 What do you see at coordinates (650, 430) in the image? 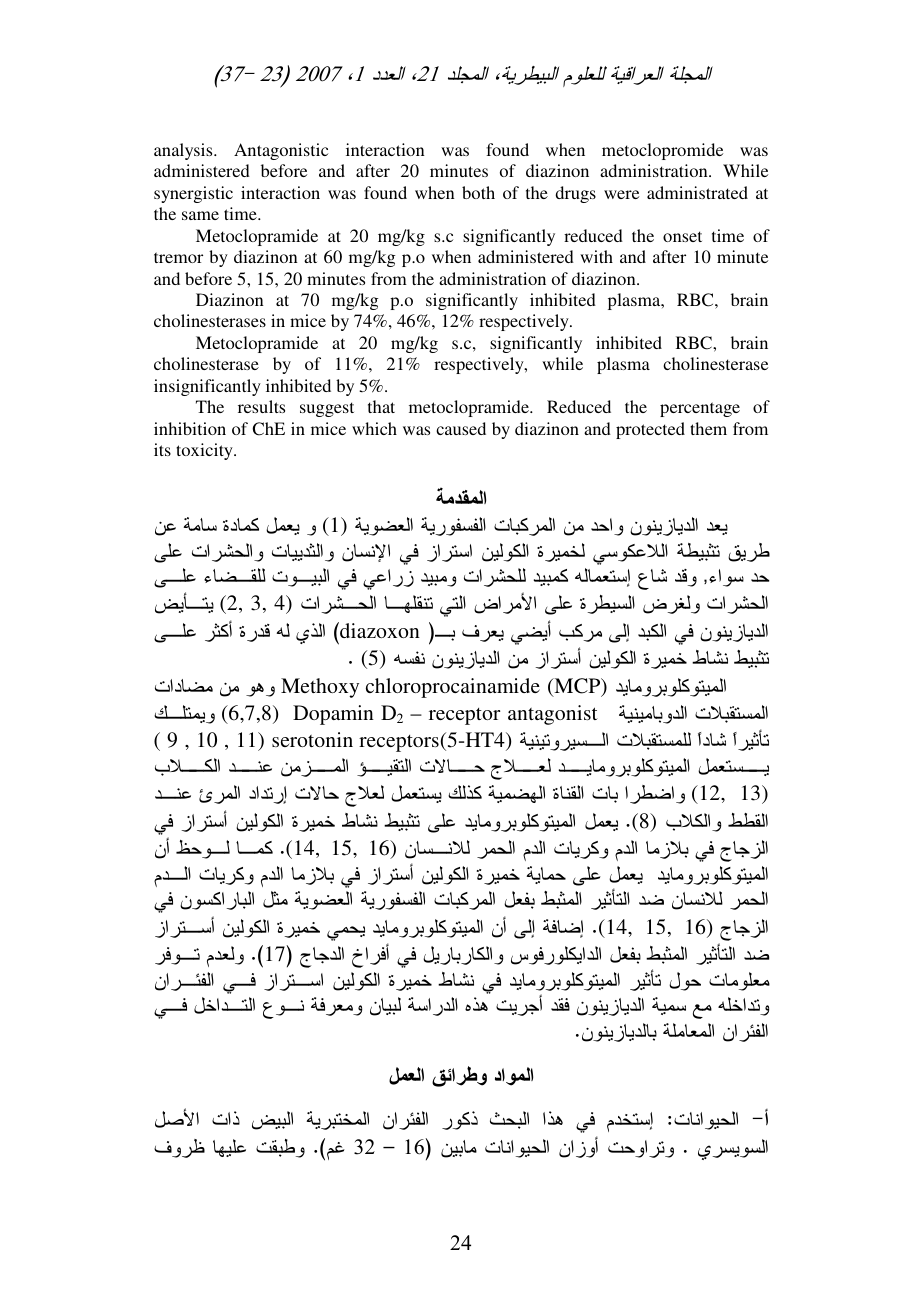
I see `protected` at bounding box center [650, 430].
